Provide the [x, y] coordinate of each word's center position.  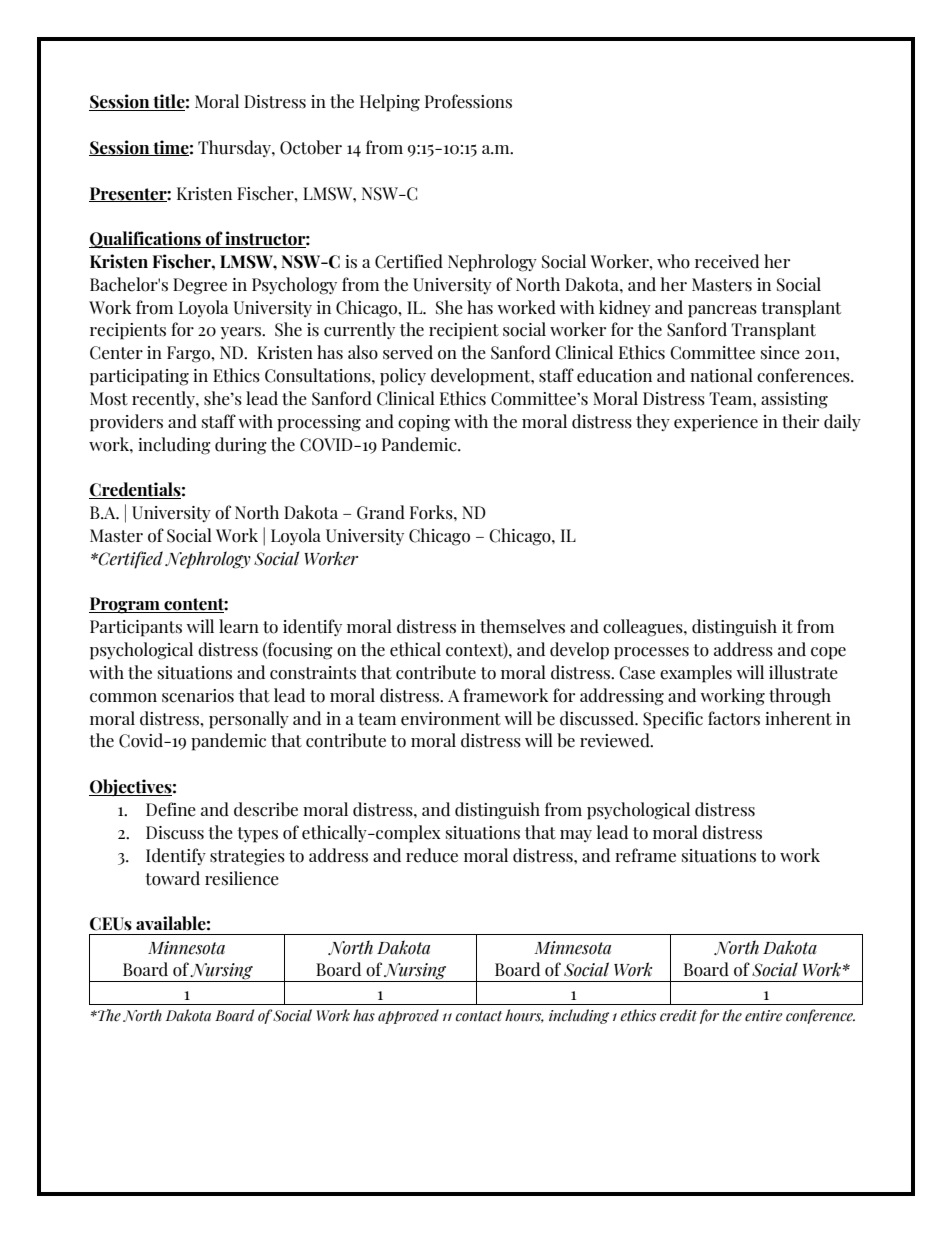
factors [734, 718]
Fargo [189, 354]
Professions [468, 101]
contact [479, 1016]
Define [171, 809]
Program [125, 605]
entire [764, 1016]
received [727, 261]
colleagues [644, 628]
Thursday [235, 148]
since [780, 353]
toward [172, 878]
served [408, 352]
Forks [432, 512]
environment [451, 719]
